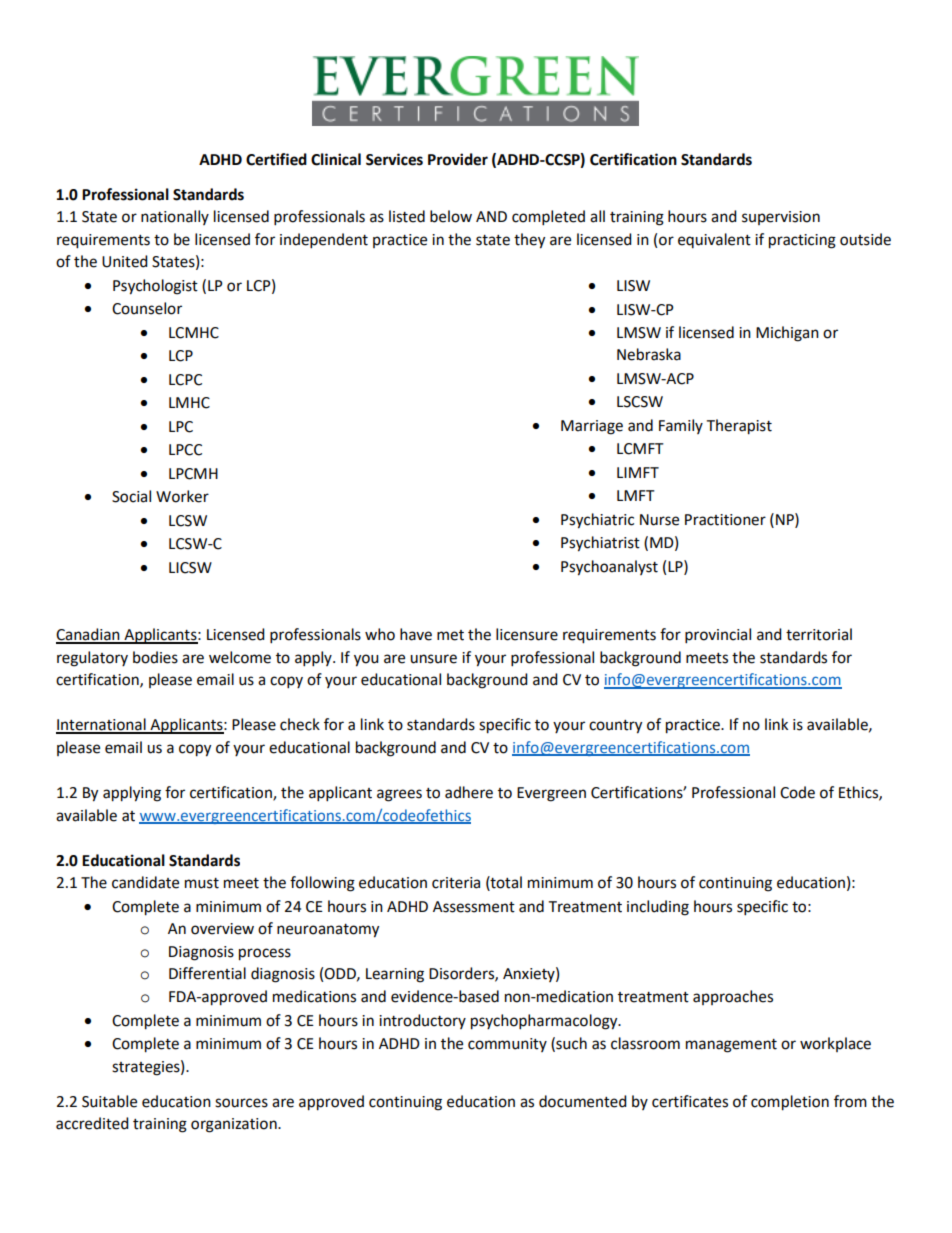  Describe the element at coordinates (155, 657) in the page. I see `bodies` at that location.
